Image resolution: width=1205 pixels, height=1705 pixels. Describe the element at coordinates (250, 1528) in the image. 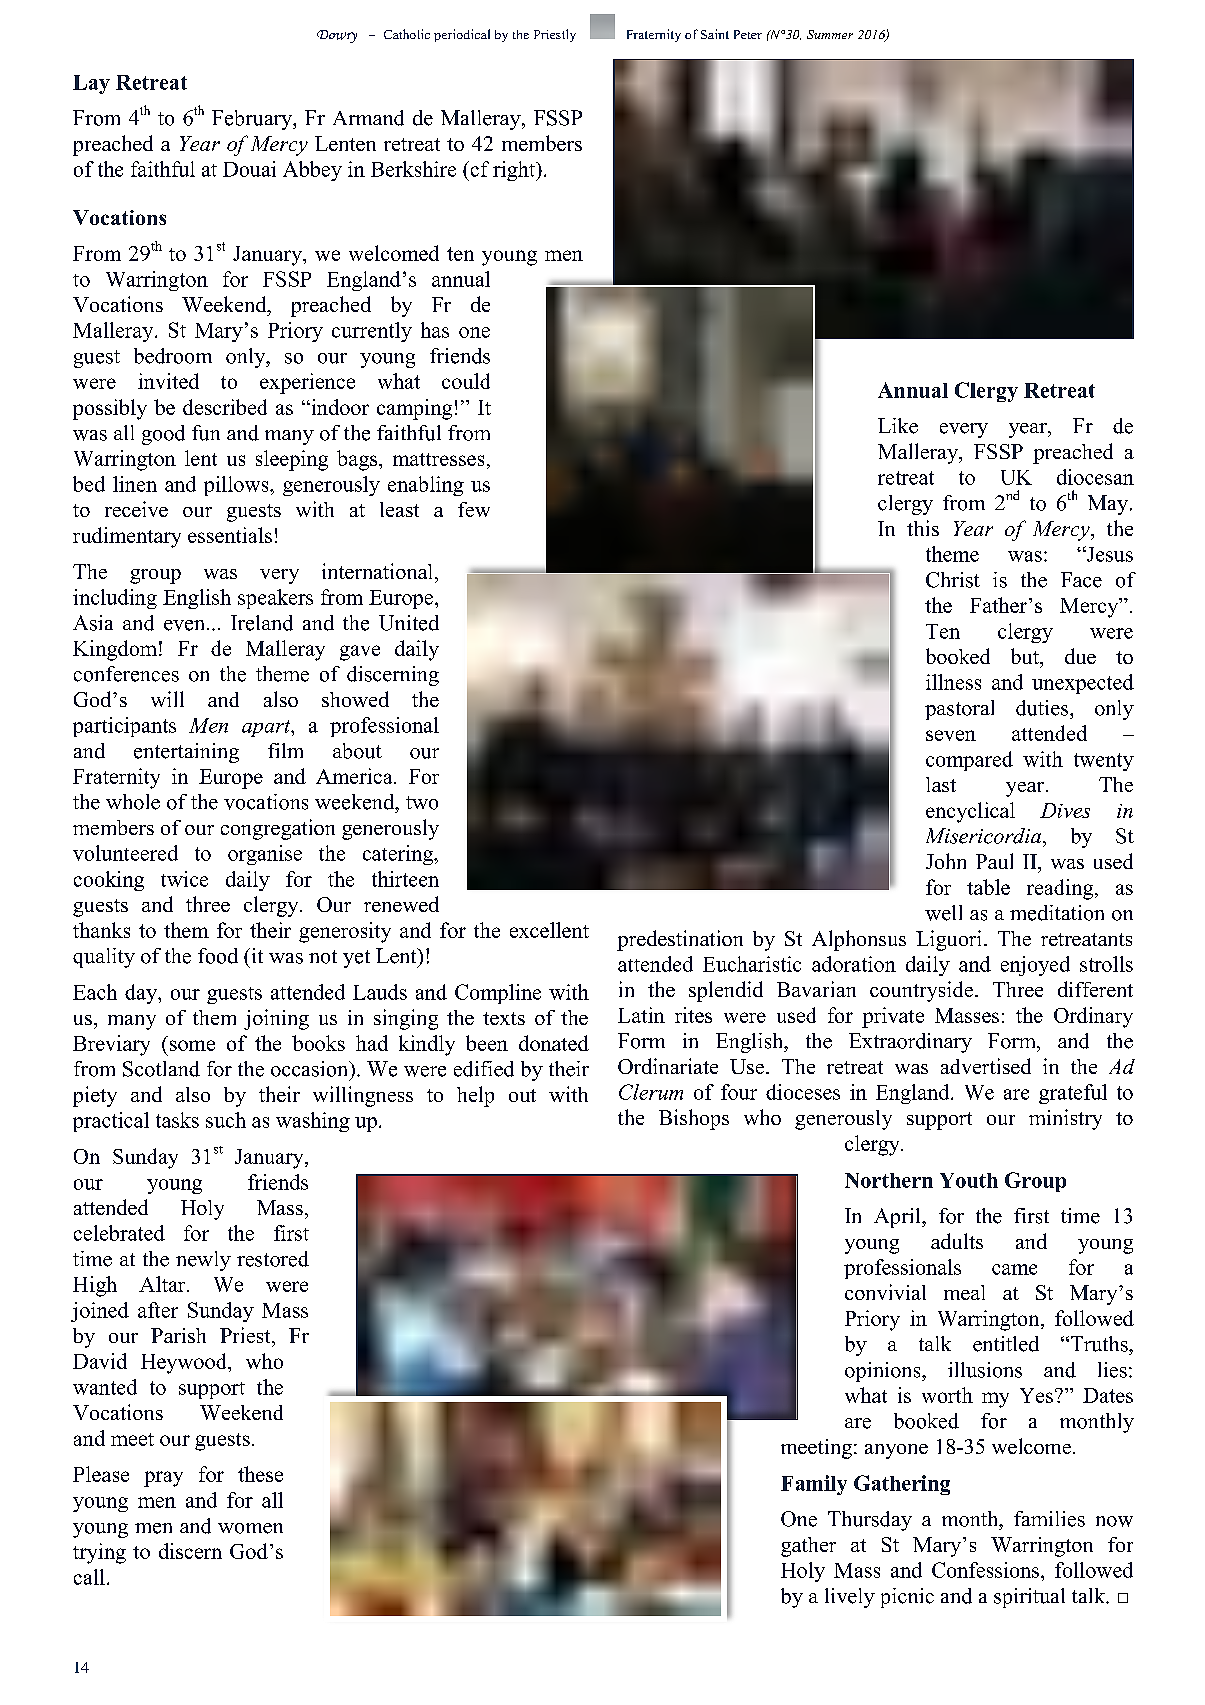

I see `women` at that location.
